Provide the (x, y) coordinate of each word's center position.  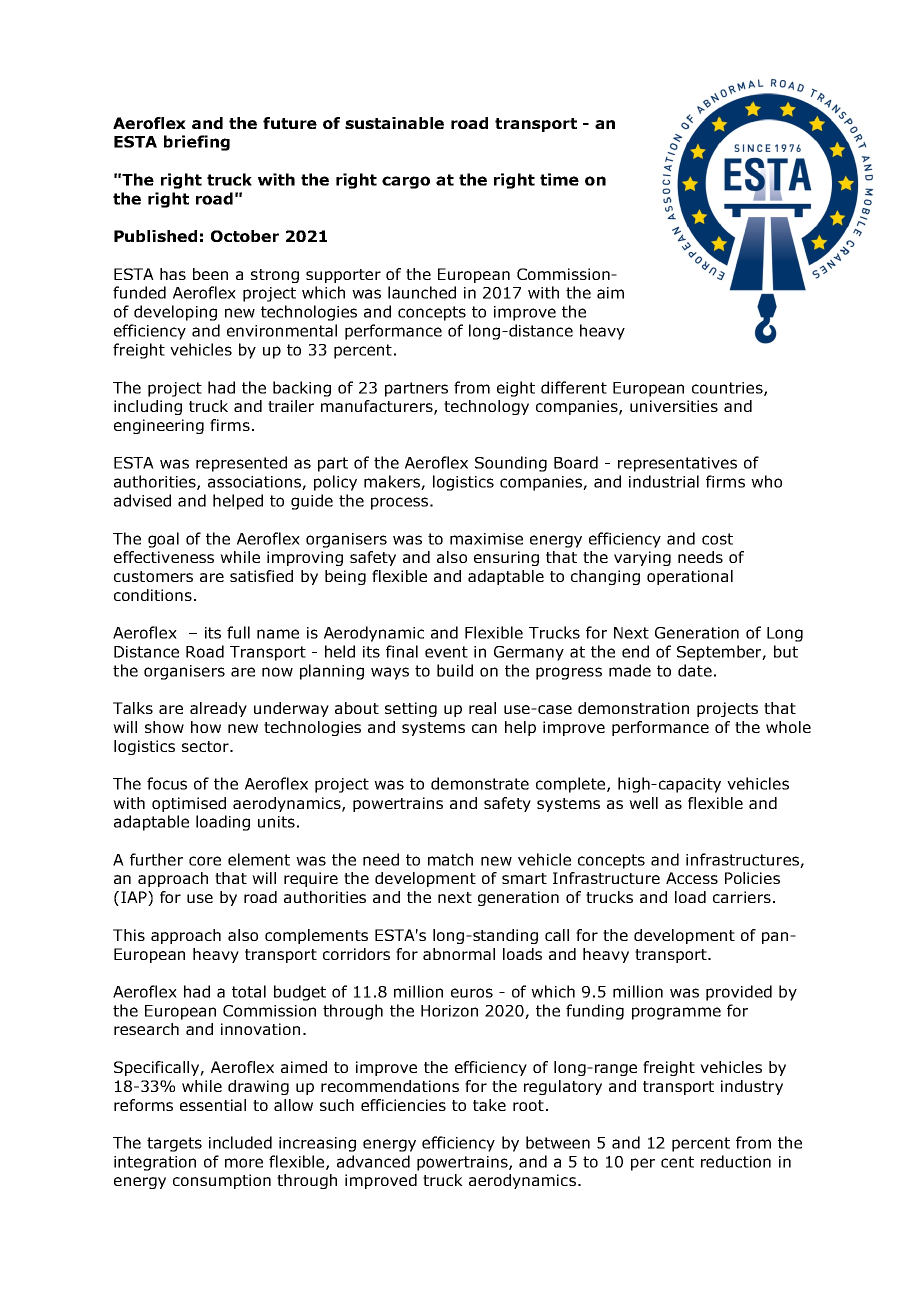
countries (728, 389)
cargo (406, 182)
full (238, 632)
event (446, 652)
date (695, 670)
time (559, 179)
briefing (197, 143)
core (205, 861)
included (240, 1142)
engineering (159, 426)
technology (486, 407)
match (450, 859)
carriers (742, 897)
